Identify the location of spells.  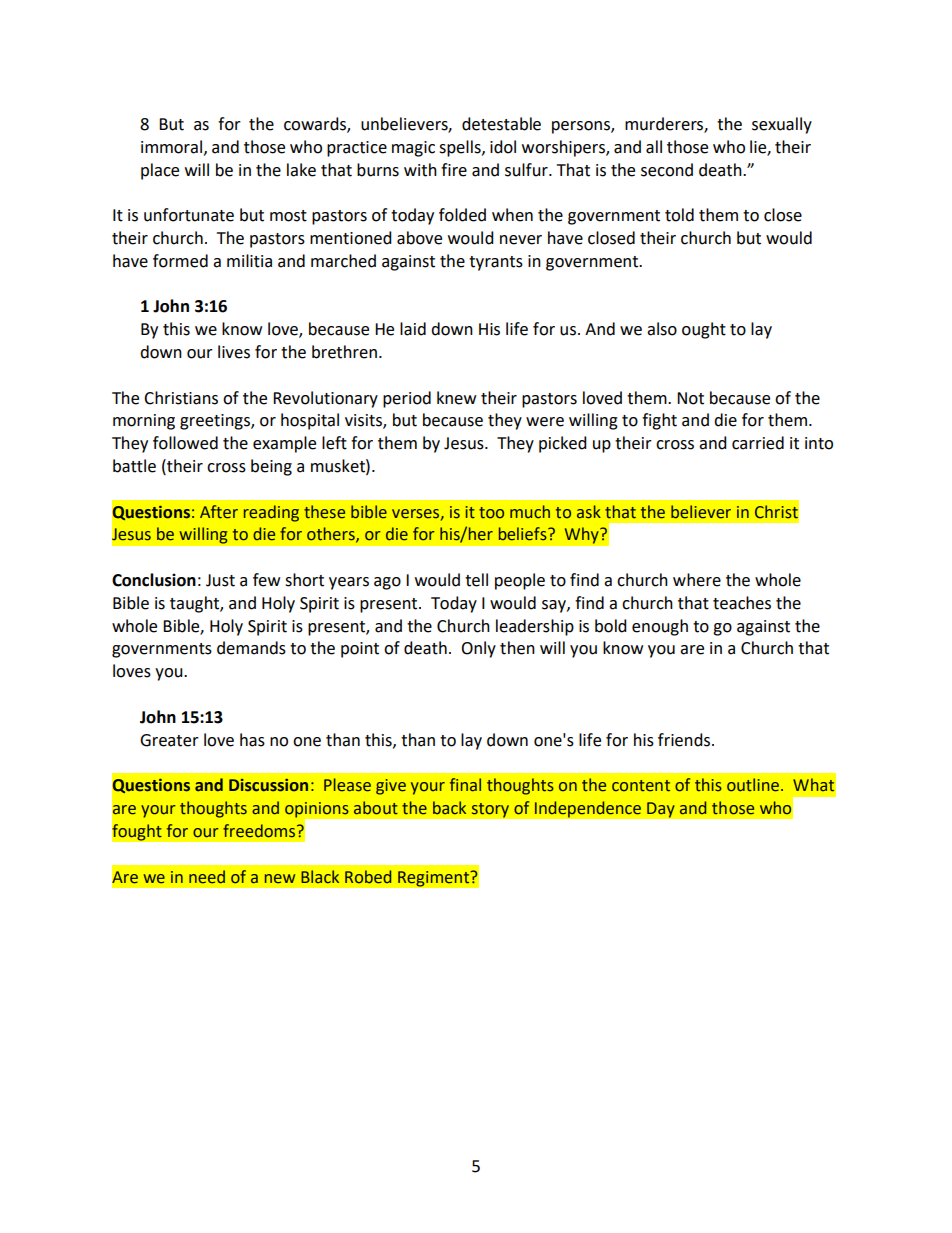
(461, 148).
